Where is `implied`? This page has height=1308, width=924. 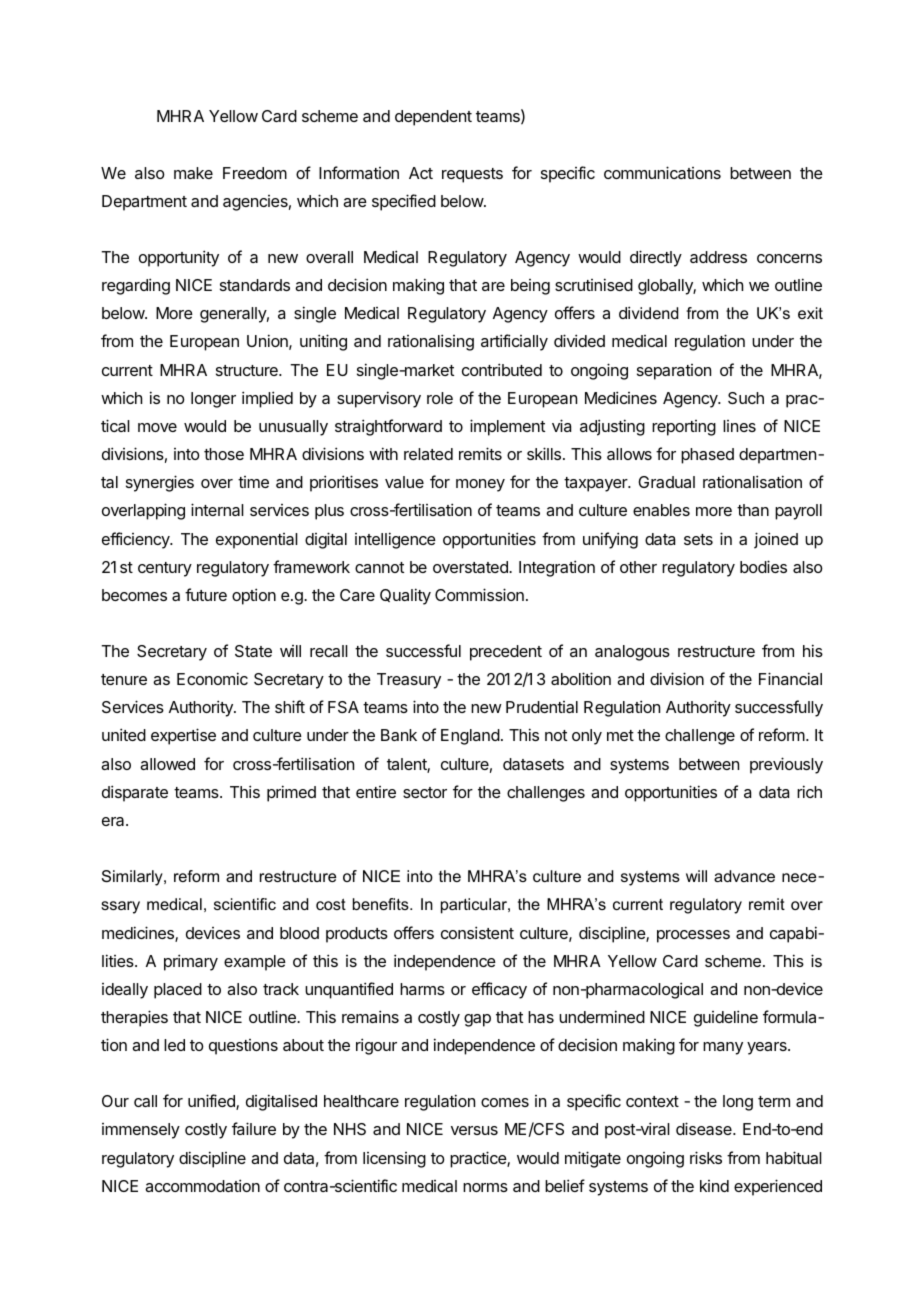 implied is located at coordinates (267, 399).
